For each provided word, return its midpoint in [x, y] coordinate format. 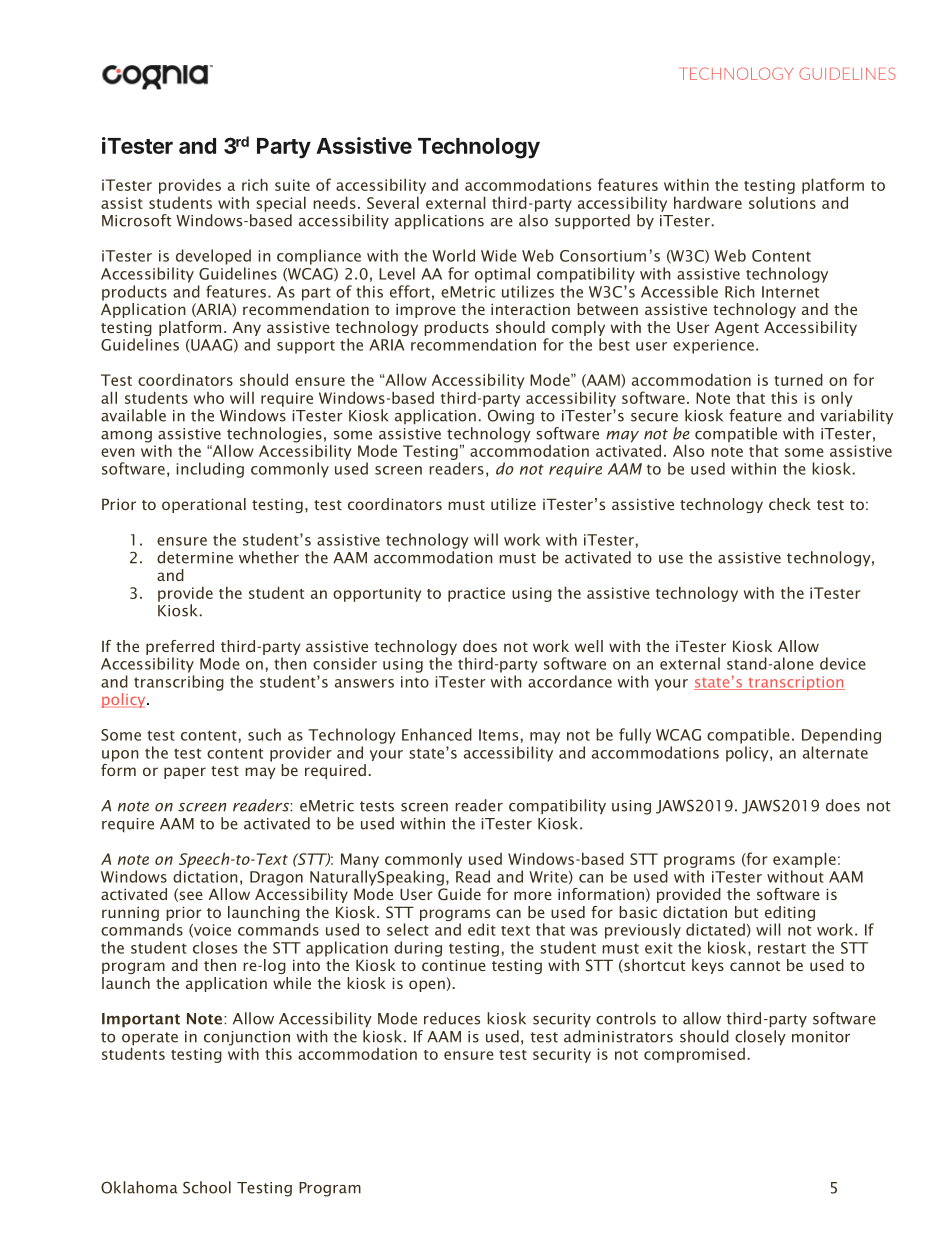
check [790, 504]
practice [476, 594]
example [804, 860]
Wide [499, 255]
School [207, 1187]
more [533, 895]
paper [185, 773]
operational [204, 505]
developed [213, 257]
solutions [782, 203]
